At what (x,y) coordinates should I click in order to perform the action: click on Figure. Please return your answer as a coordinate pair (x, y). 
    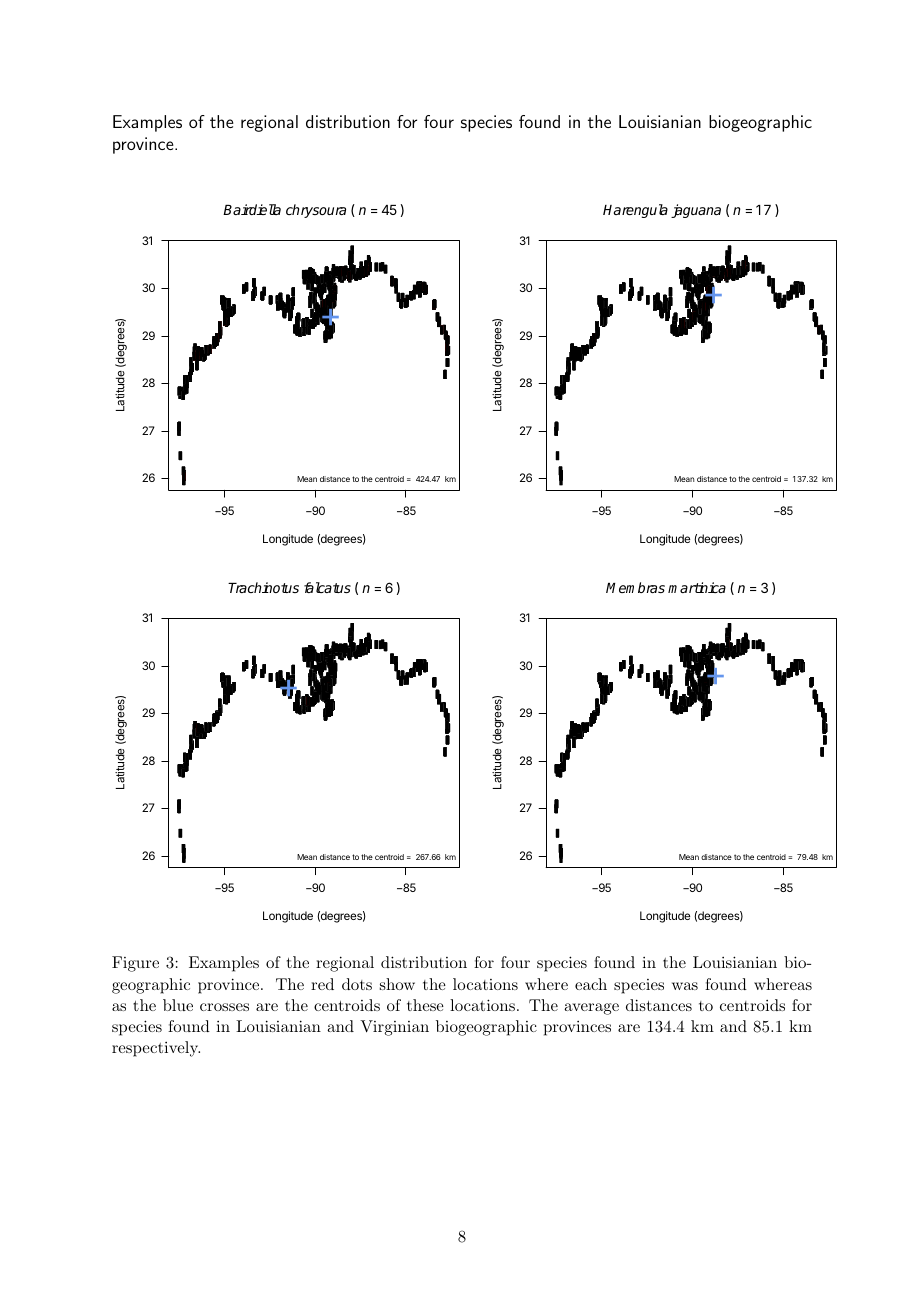
    Looking at the image, I should click on (135, 964).
